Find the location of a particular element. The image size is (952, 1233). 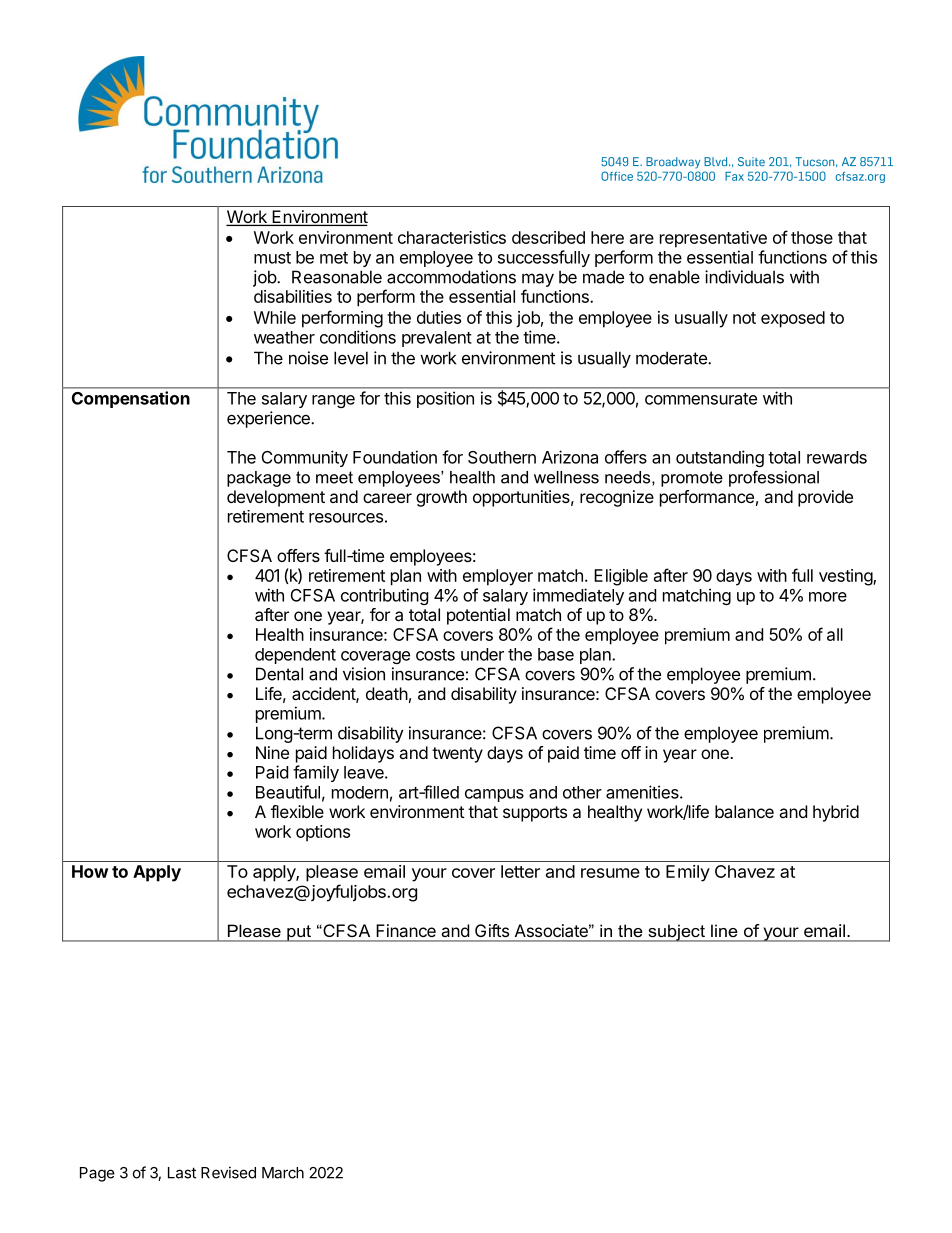

individuals is located at coordinates (744, 277).
